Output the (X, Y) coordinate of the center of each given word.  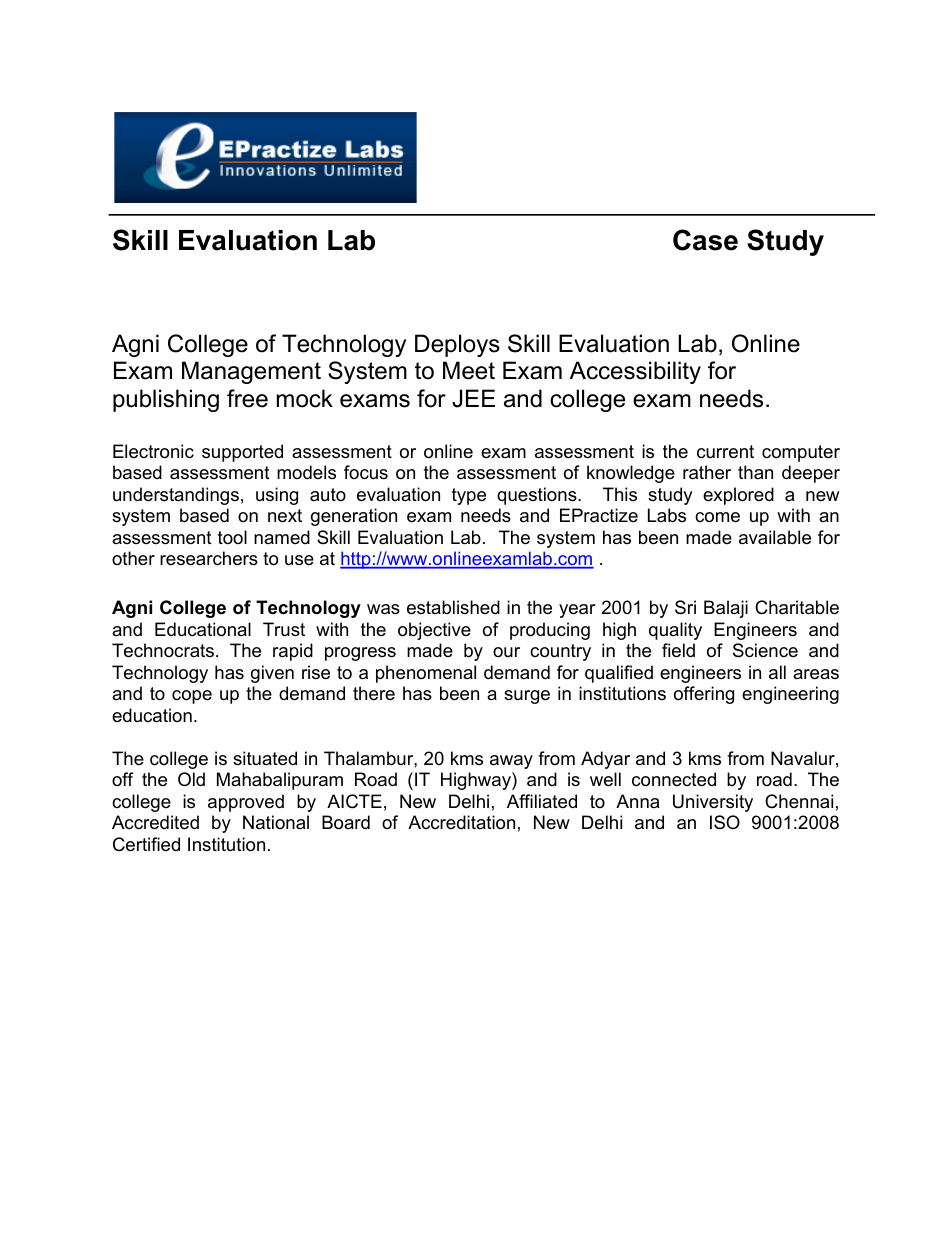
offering (704, 695)
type (469, 496)
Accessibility (635, 372)
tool (232, 537)
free (247, 398)
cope (192, 697)
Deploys (457, 345)
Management (251, 372)
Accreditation (461, 822)
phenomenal (426, 674)
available (775, 537)
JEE (473, 398)
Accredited (155, 822)
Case (705, 240)
